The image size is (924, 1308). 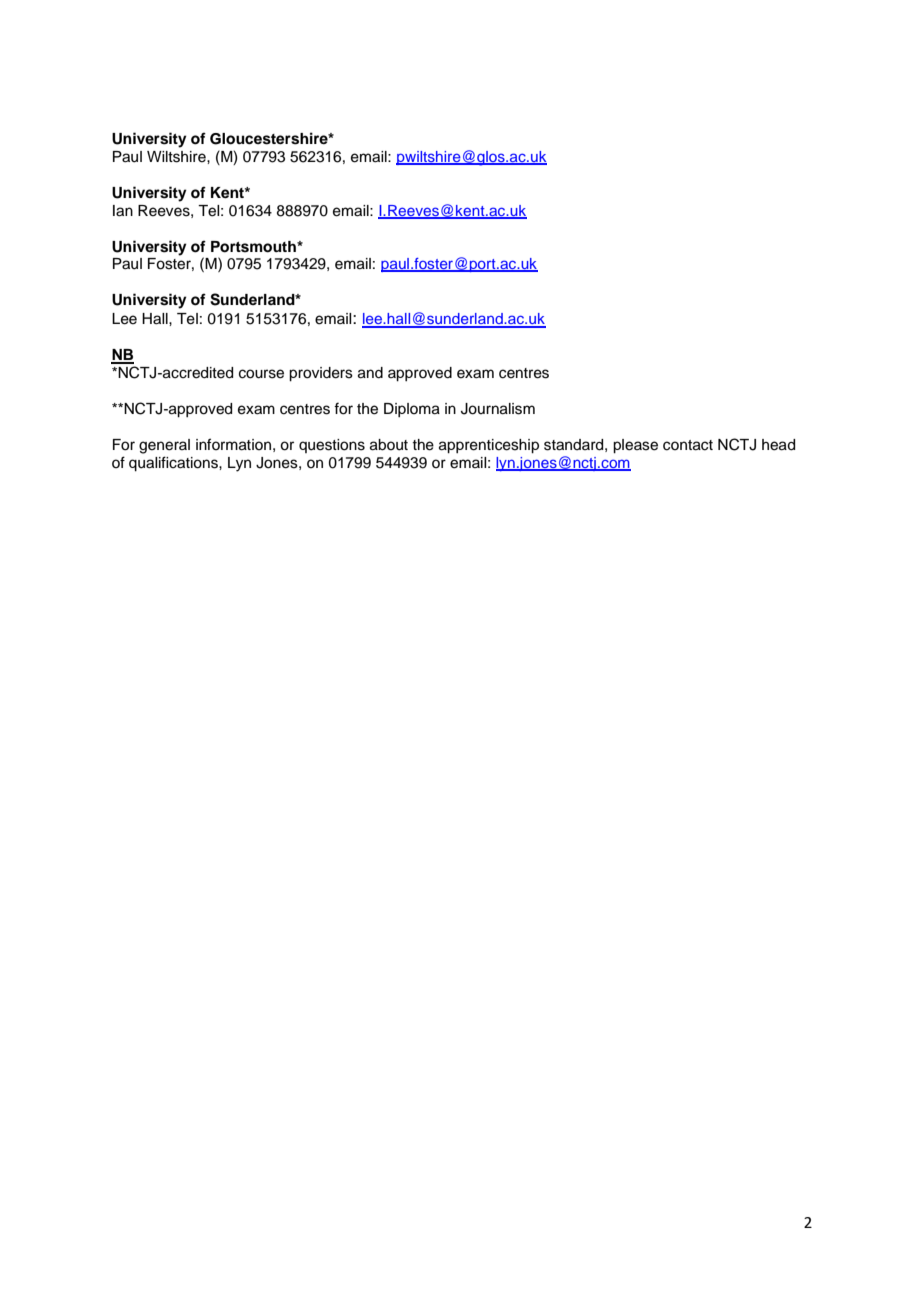 I want to click on contact, so click(x=688, y=445).
